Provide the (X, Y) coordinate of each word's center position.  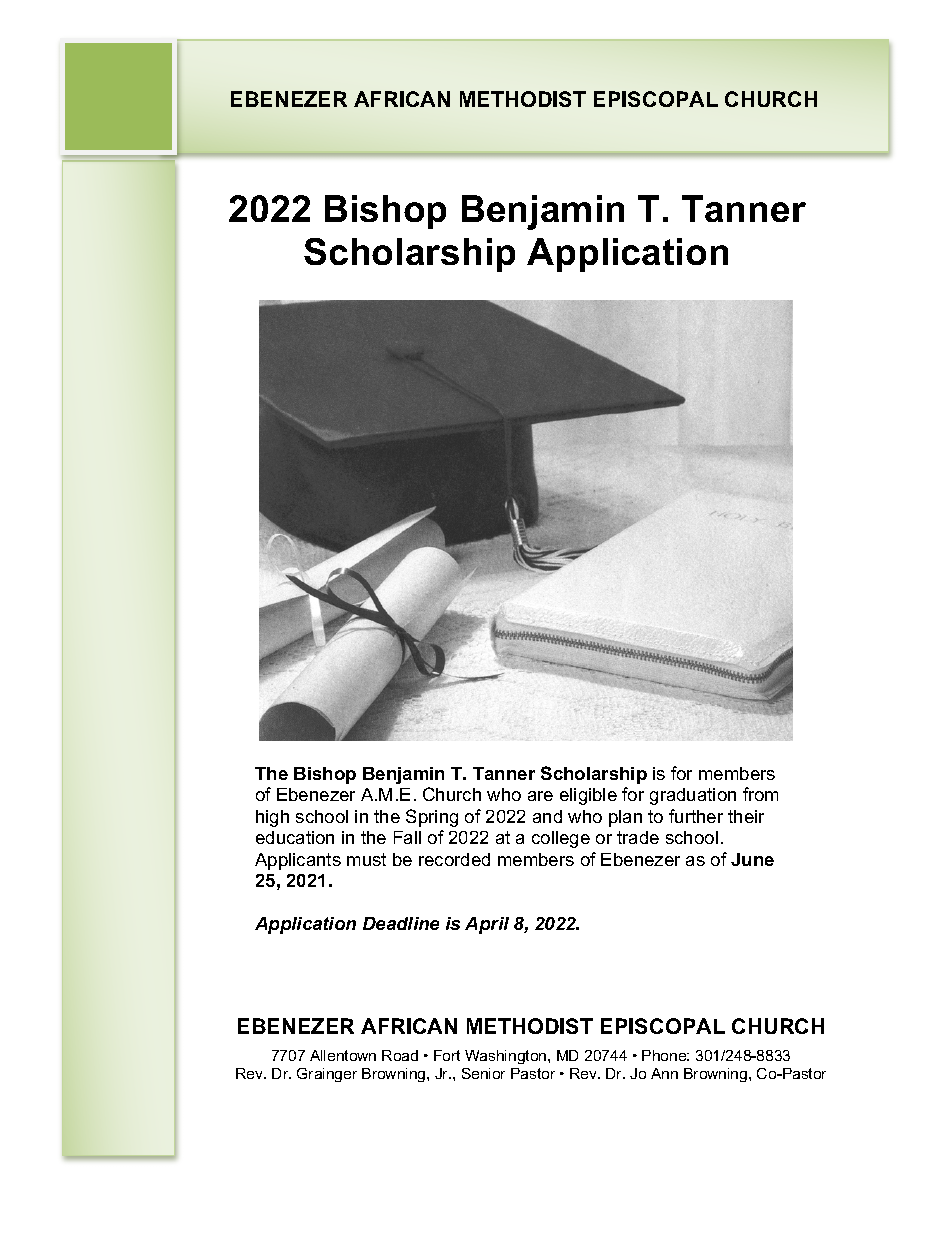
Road (400, 1055)
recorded (454, 859)
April (487, 925)
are (540, 796)
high (272, 818)
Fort (447, 1055)
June (752, 859)
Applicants (298, 861)
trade (638, 837)
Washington (507, 1057)
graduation (693, 796)
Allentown (343, 1055)
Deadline (401, 923)
